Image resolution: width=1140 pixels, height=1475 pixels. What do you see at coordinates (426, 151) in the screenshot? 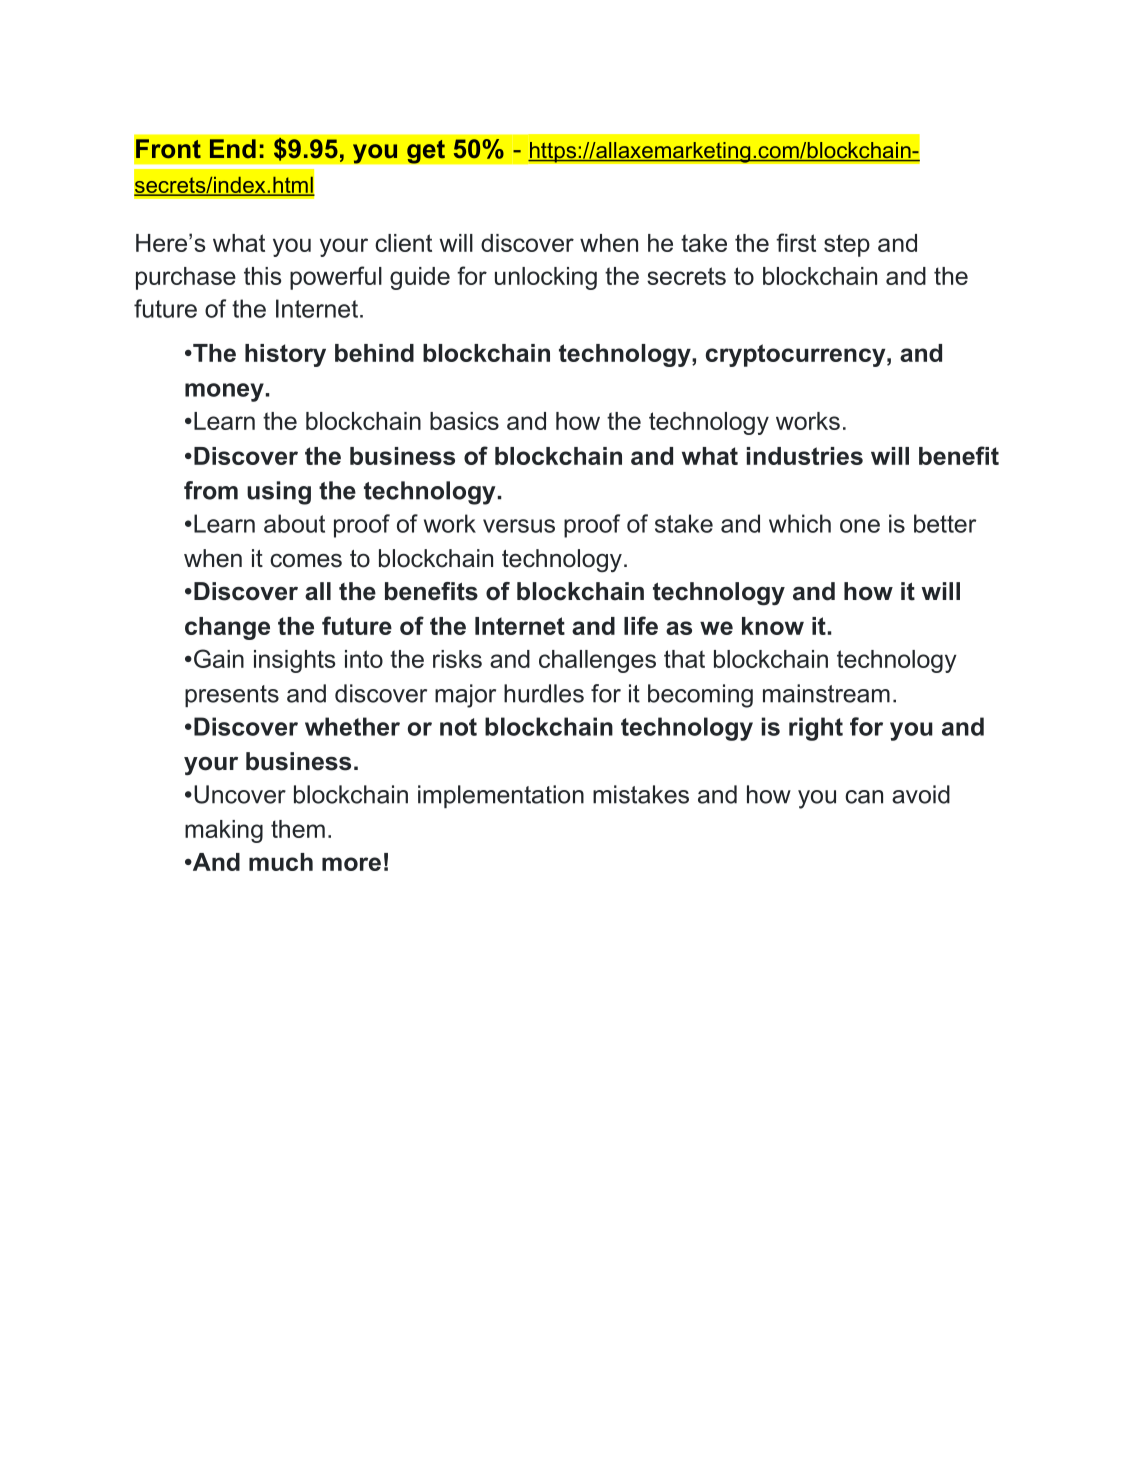
I see `get` at bounding box center [426, 151].
